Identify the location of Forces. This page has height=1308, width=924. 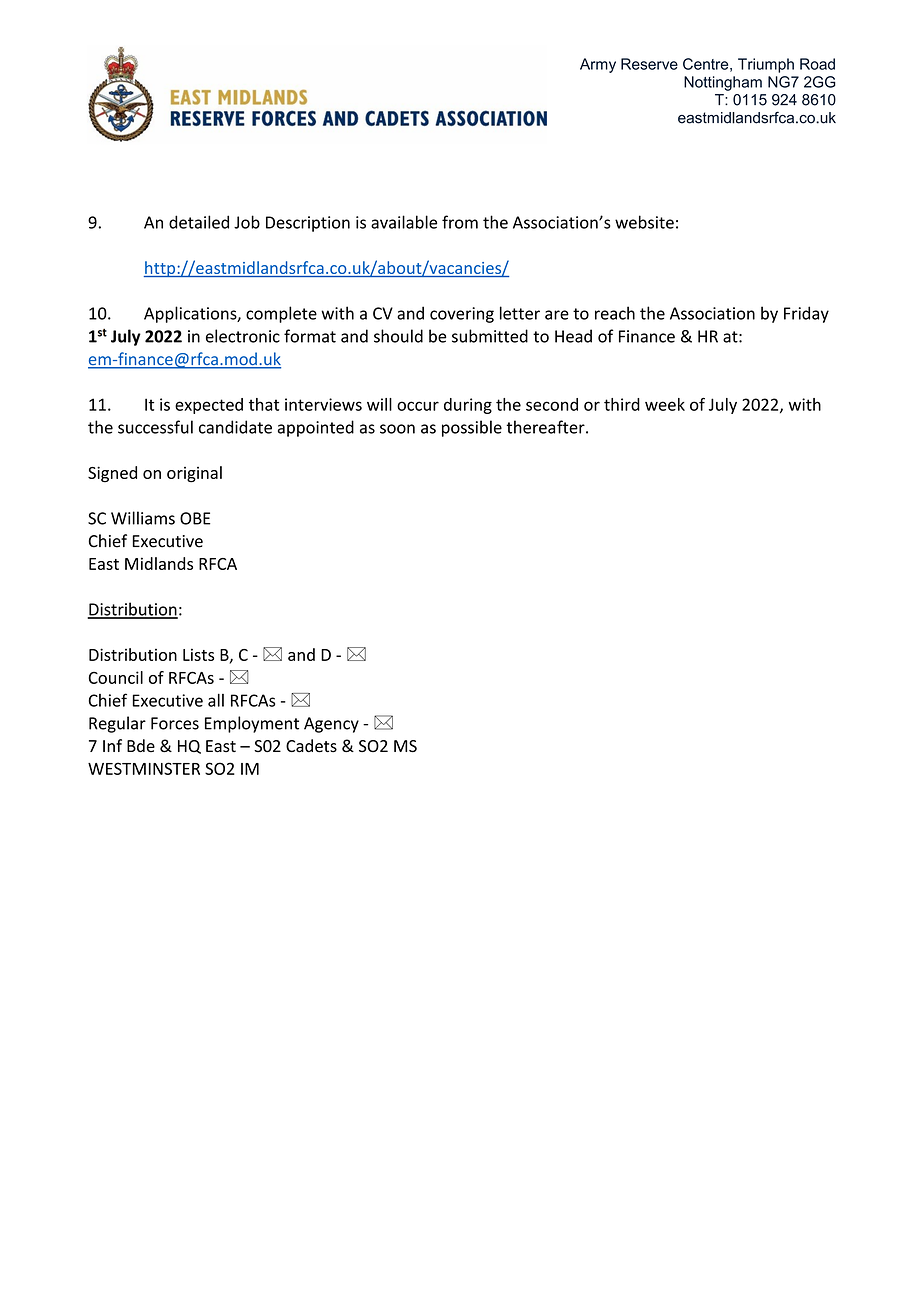
(175, 723).
